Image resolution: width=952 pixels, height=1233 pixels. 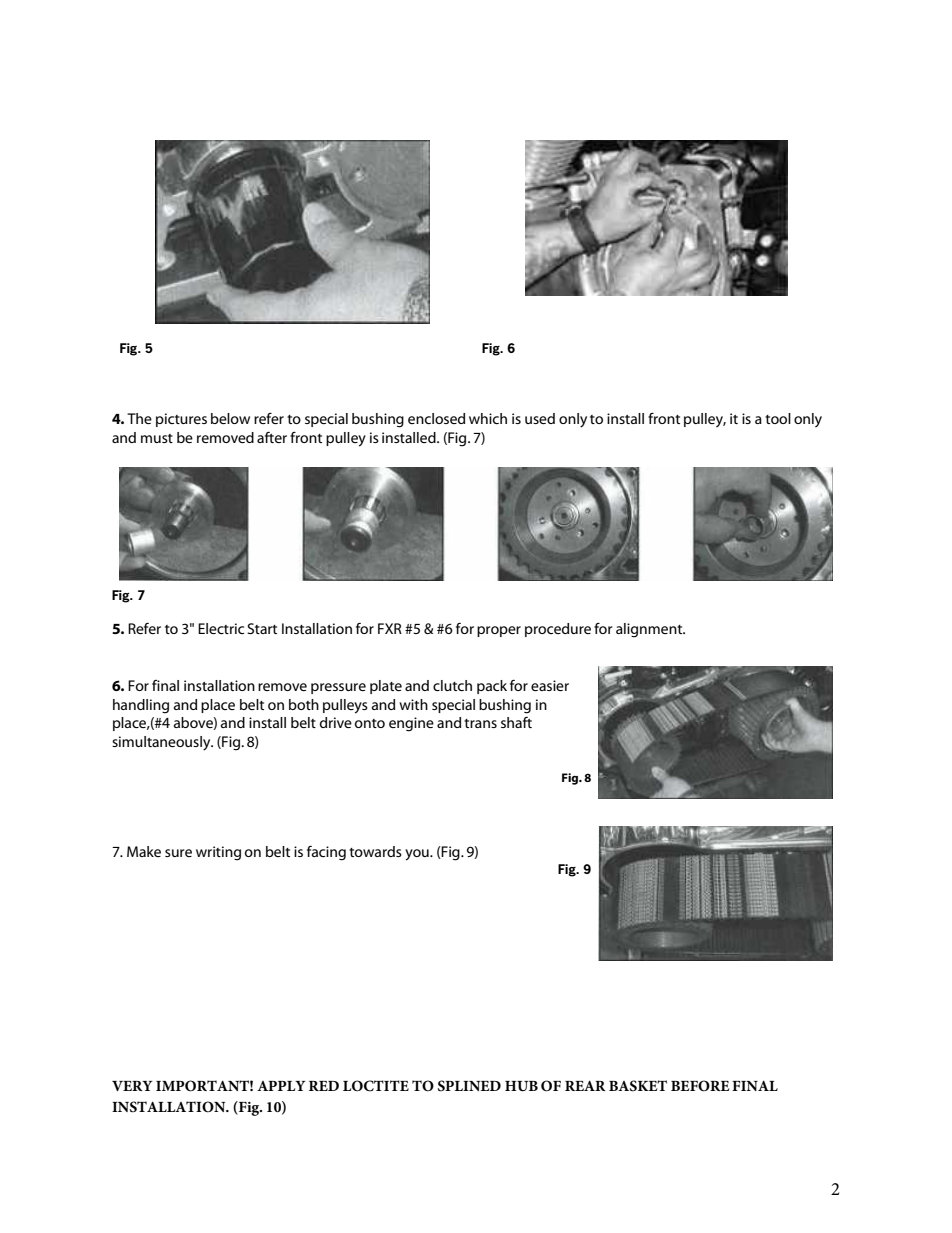 I want to click on tool, so click(x=778, y=418).
